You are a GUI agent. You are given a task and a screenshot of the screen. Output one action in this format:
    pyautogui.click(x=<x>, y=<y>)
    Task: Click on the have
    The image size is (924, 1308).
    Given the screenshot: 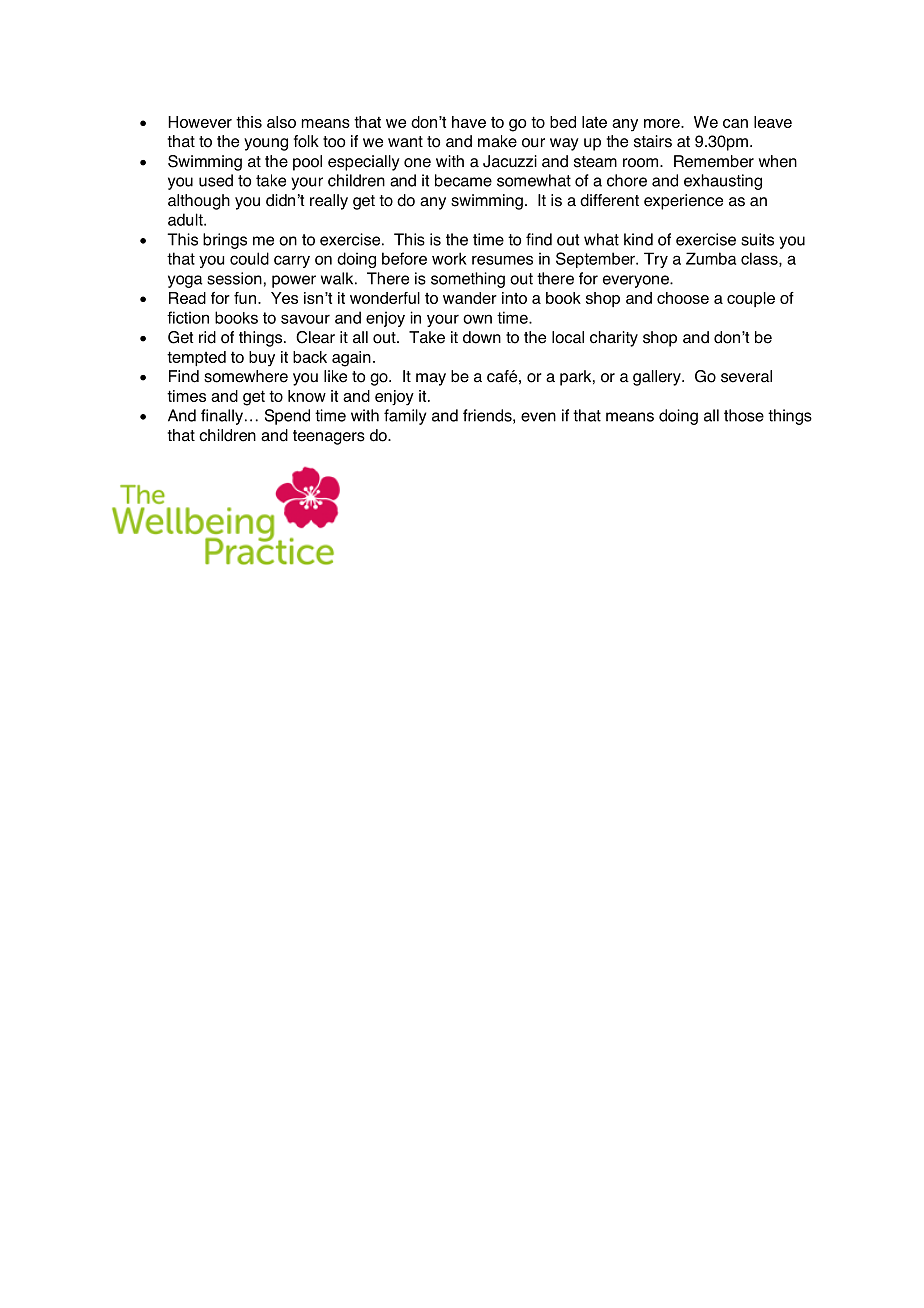 What is the action you would take?
    pyautogui.click(x=469, y=122)
